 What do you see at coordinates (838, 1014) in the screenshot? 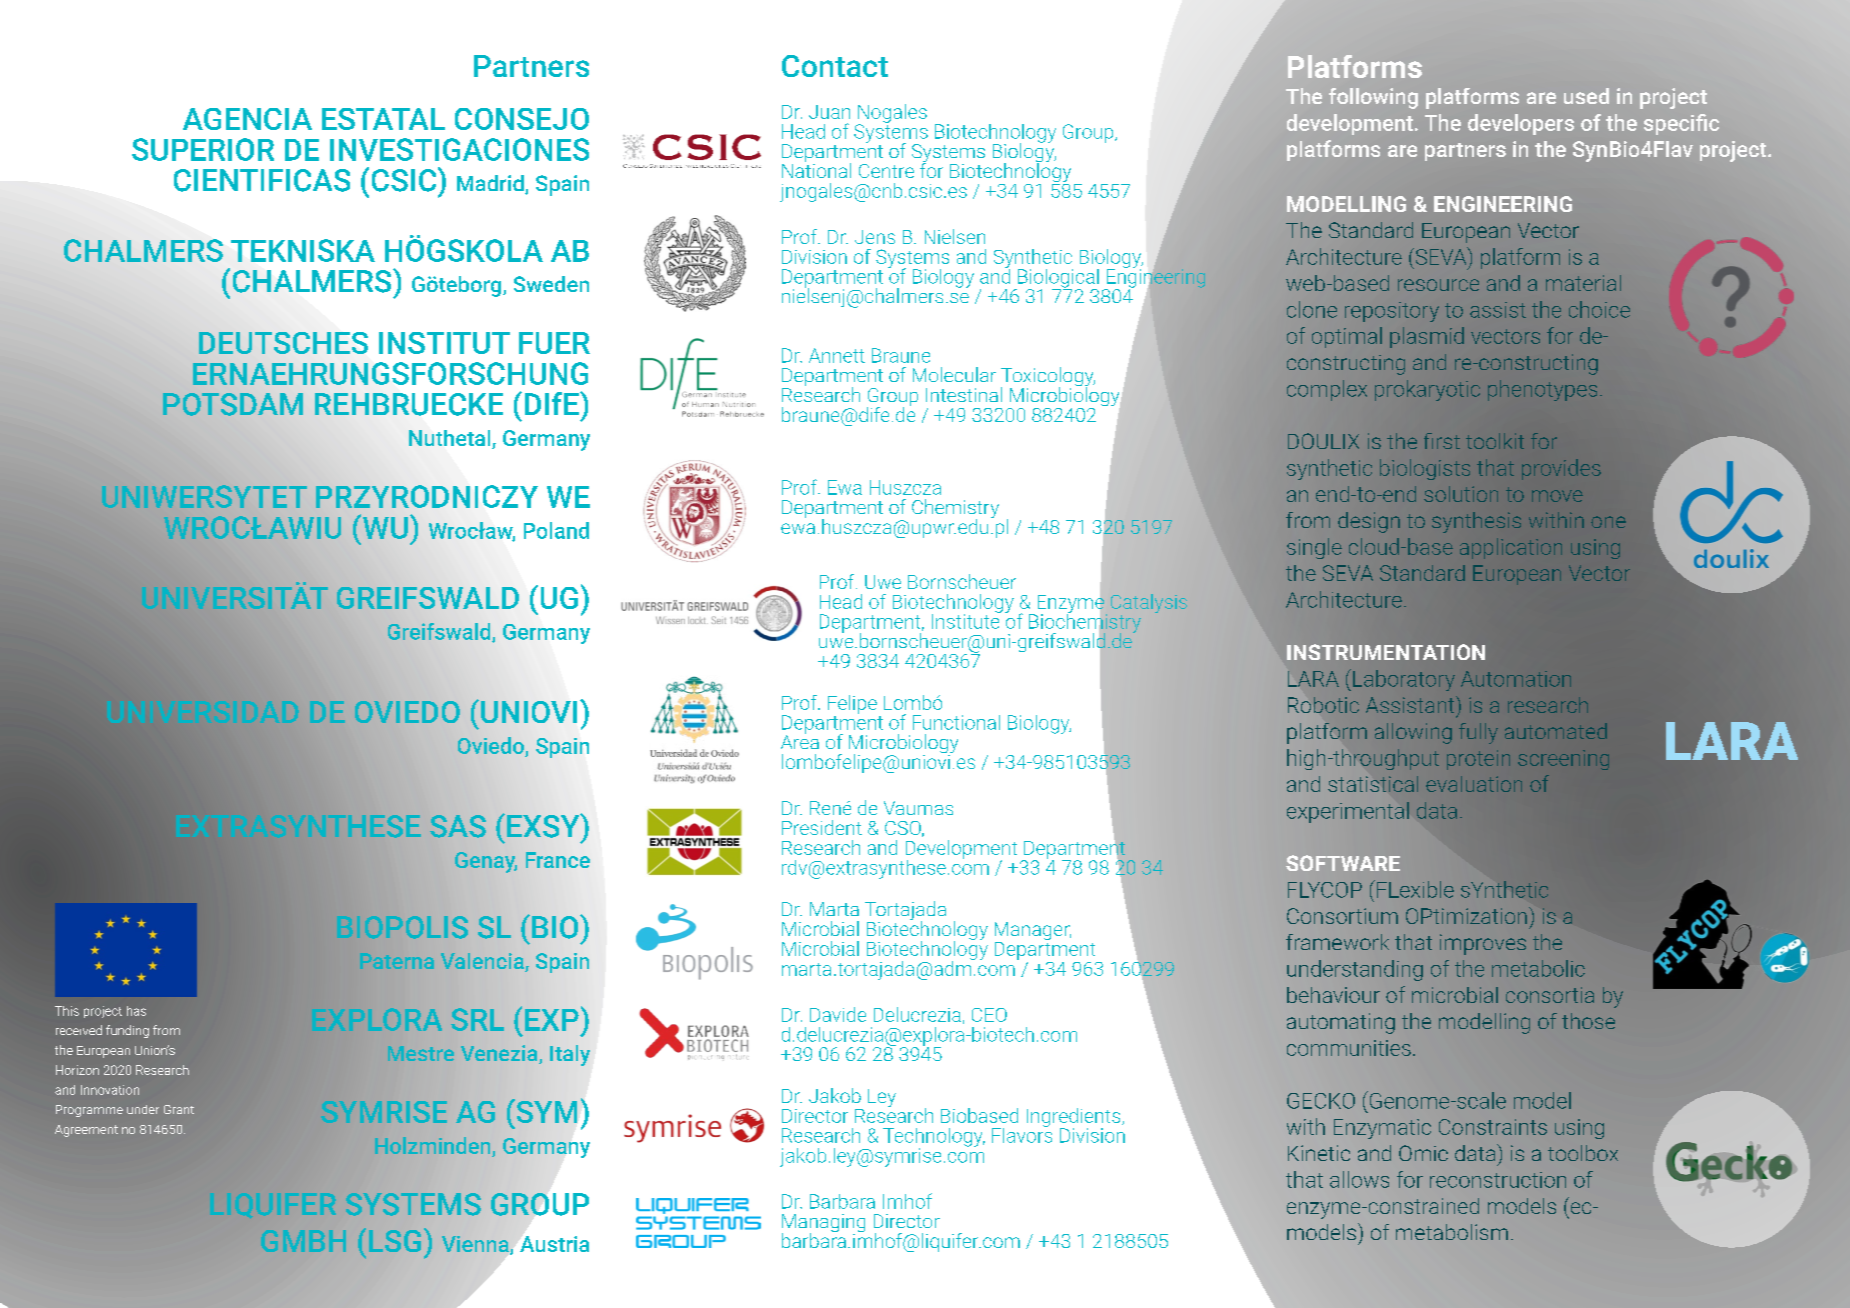
I see `Davide` at bounding box center [838, 1014].
